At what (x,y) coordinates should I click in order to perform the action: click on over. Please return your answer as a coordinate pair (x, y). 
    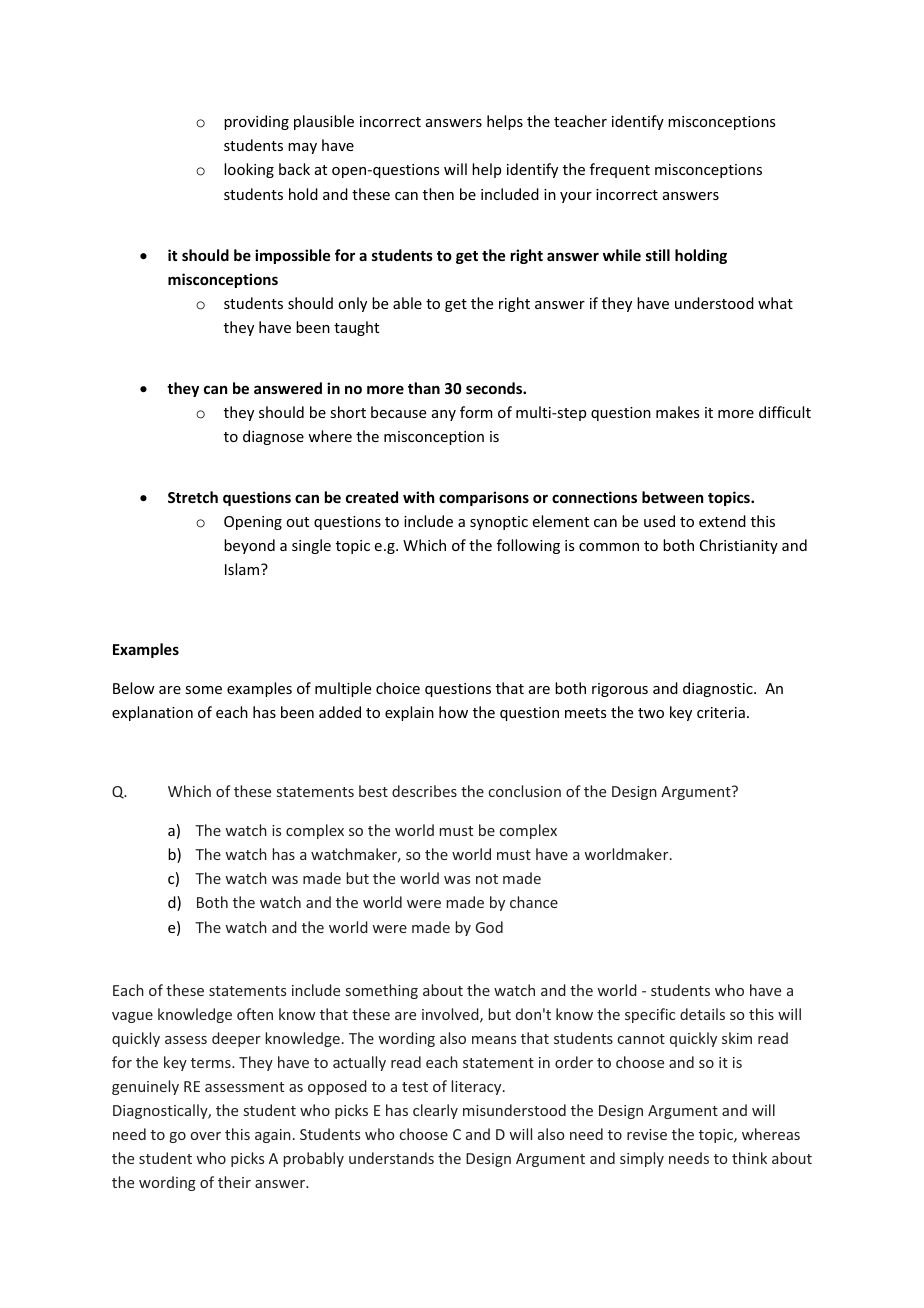
    Looking at the image, I should click on (206, 1136).
